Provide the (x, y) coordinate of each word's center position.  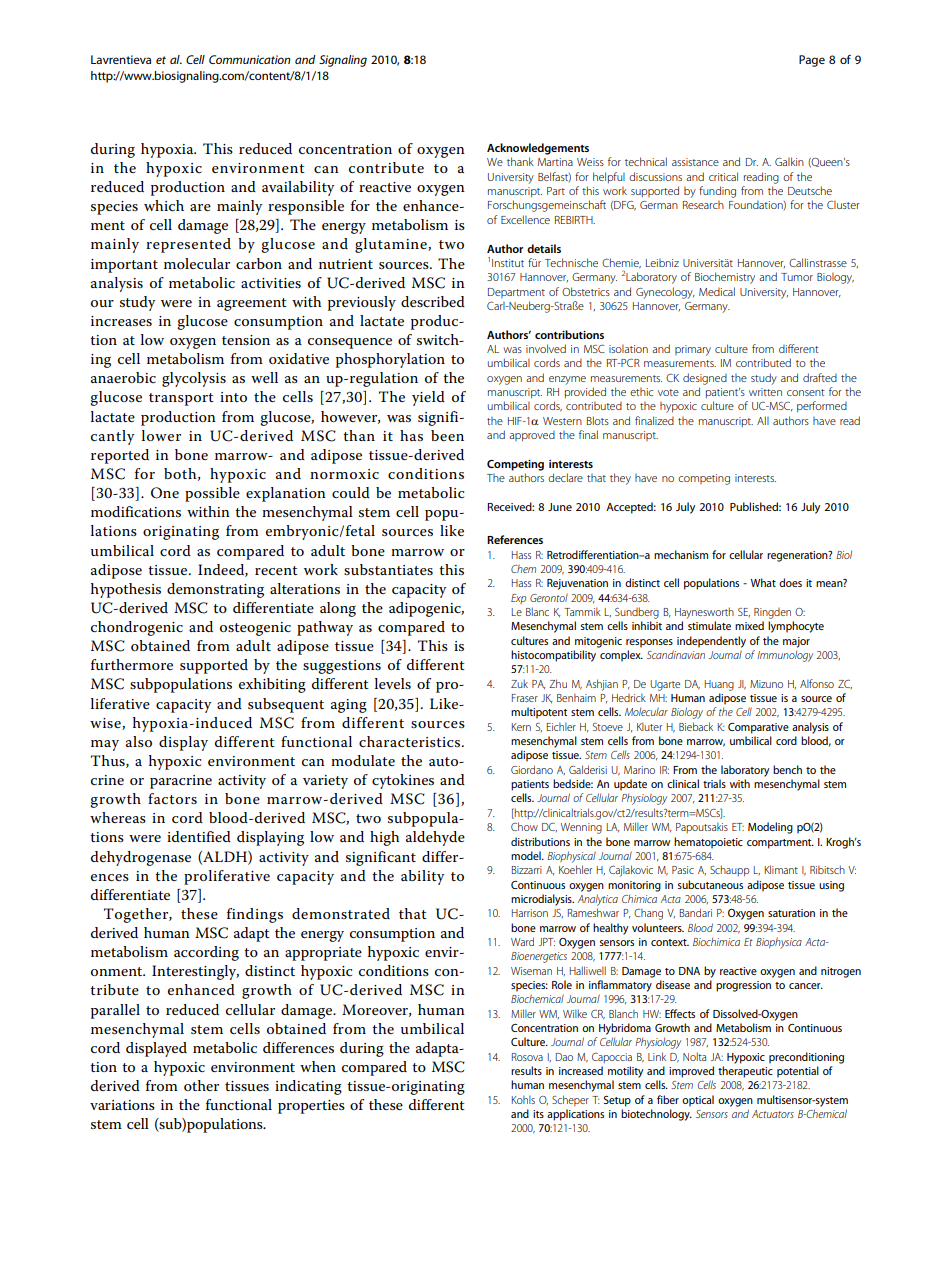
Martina (555, 162)
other (201, 1085)
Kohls (523, 1099)
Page (812, 61)
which (164, 205)
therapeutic (745, 1072)
